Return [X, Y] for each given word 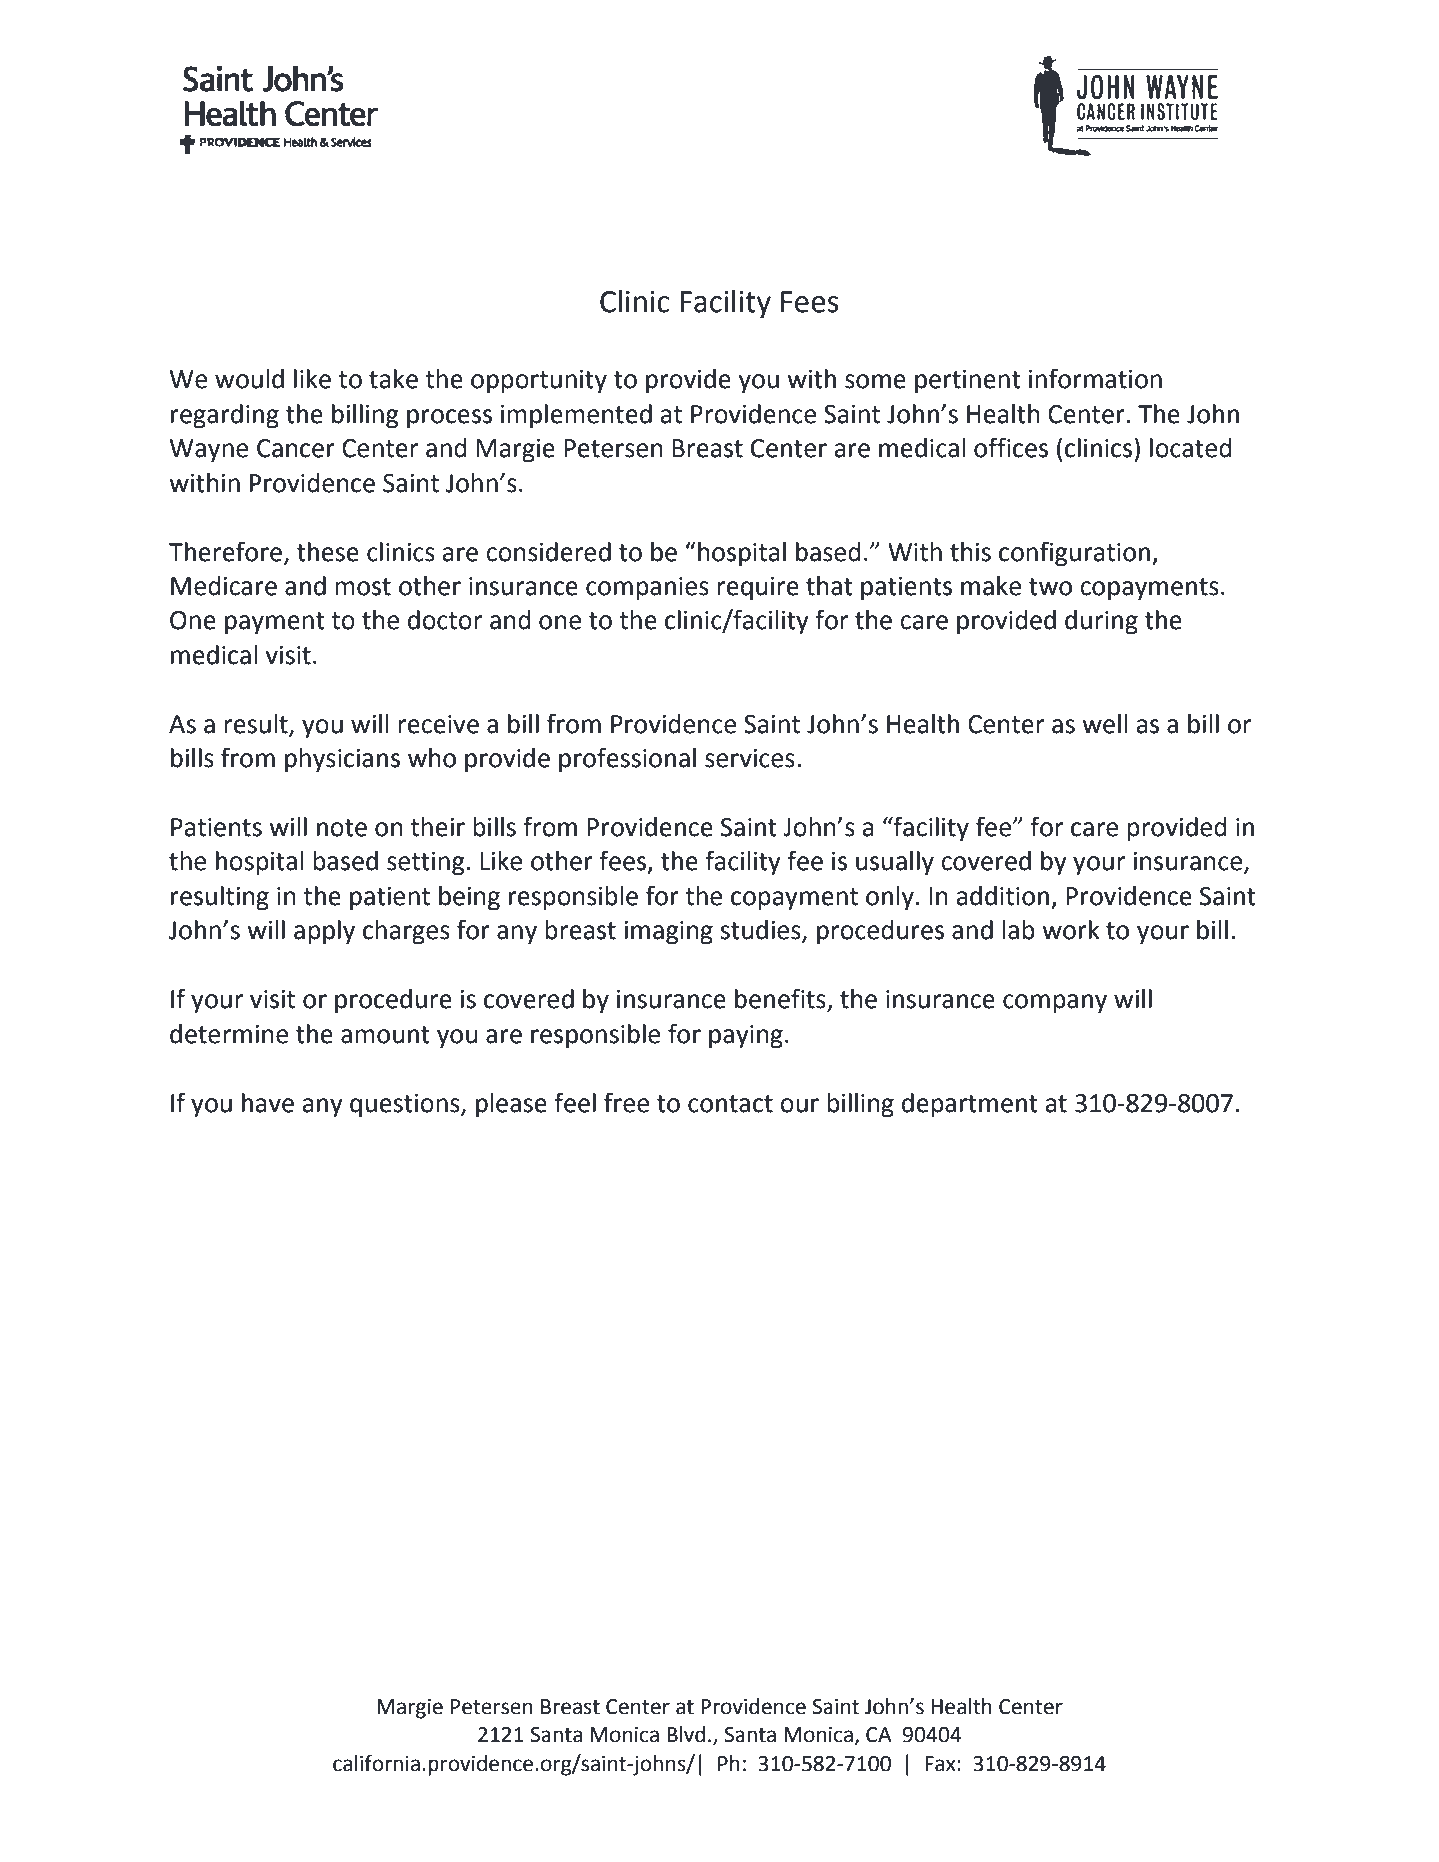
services [750, 758]
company [1055, 1004]
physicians [342, 760]
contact [730, 1104]
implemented [576, 416]
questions [406, 1106]
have [268, 1103]
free [626, 1102]
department [970, 1105]
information [1095, 378]
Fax [941, 1764]
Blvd [686, 1734]
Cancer [296, 448]
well [1104, 724]
